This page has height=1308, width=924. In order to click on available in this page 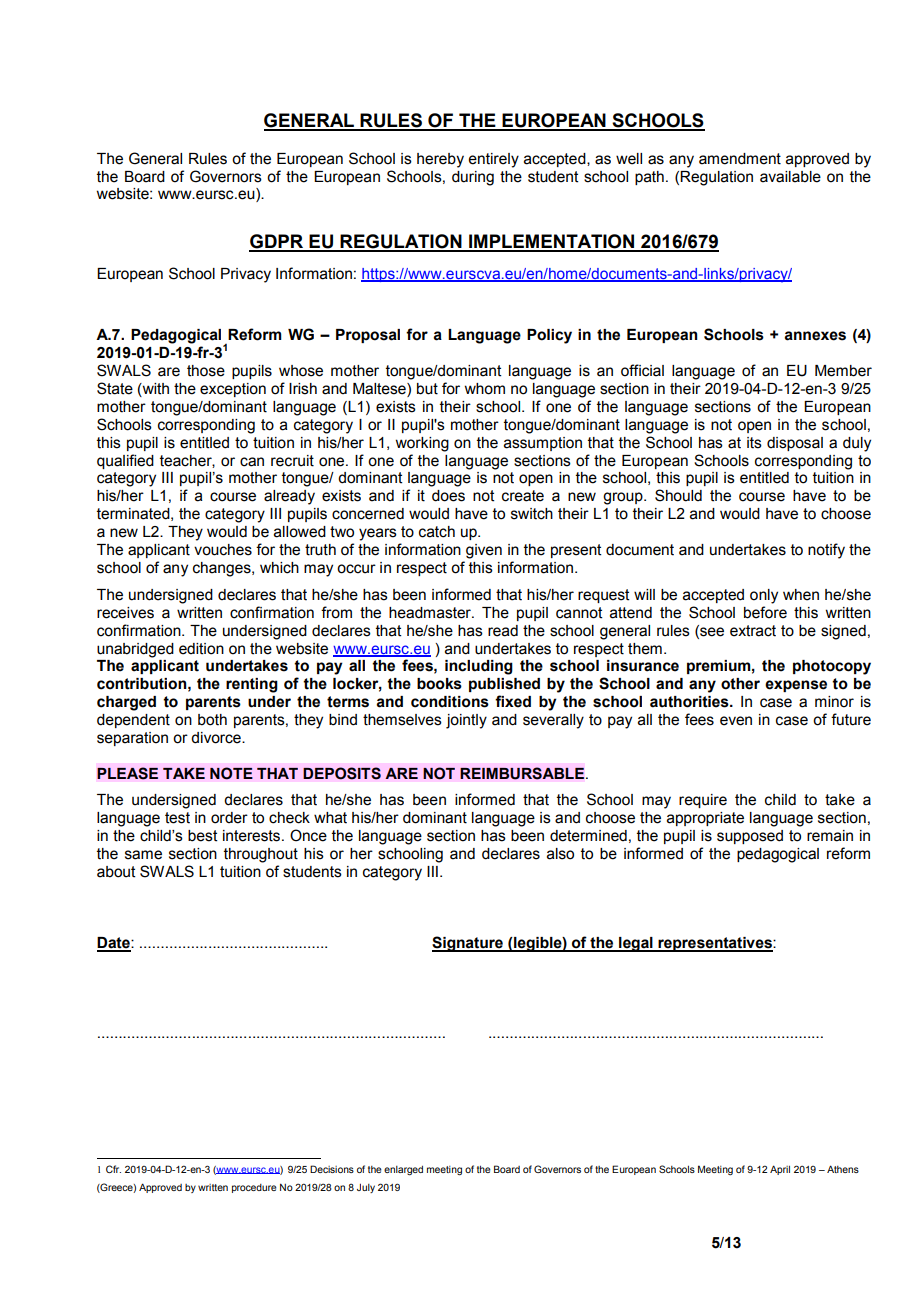, I will do `click(790, 177)`.
